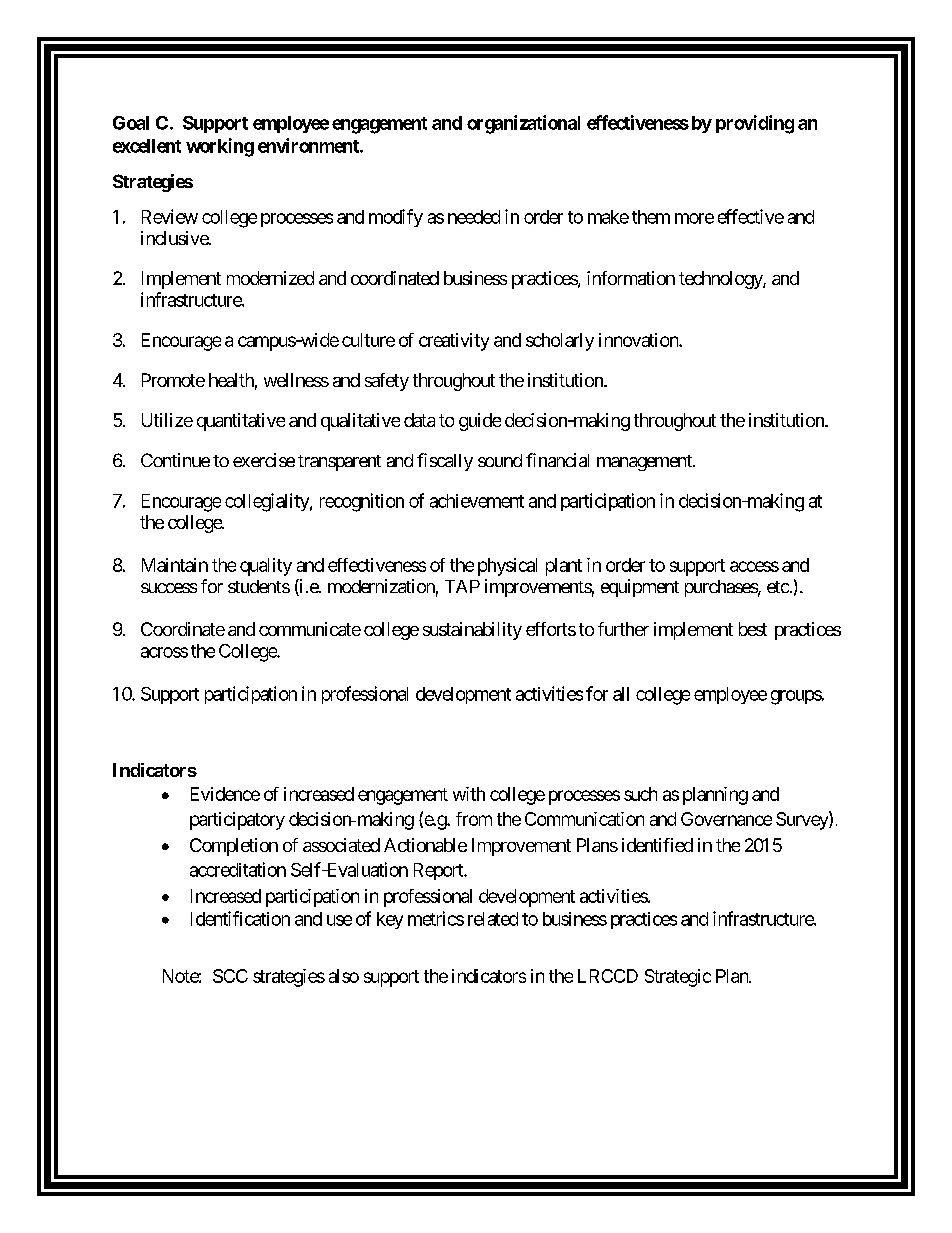 The height and width of the screenshot is (1233, 952). Describe the element at coordinates (472, 631) in the screenshot. I see `sustainability` at that location.
